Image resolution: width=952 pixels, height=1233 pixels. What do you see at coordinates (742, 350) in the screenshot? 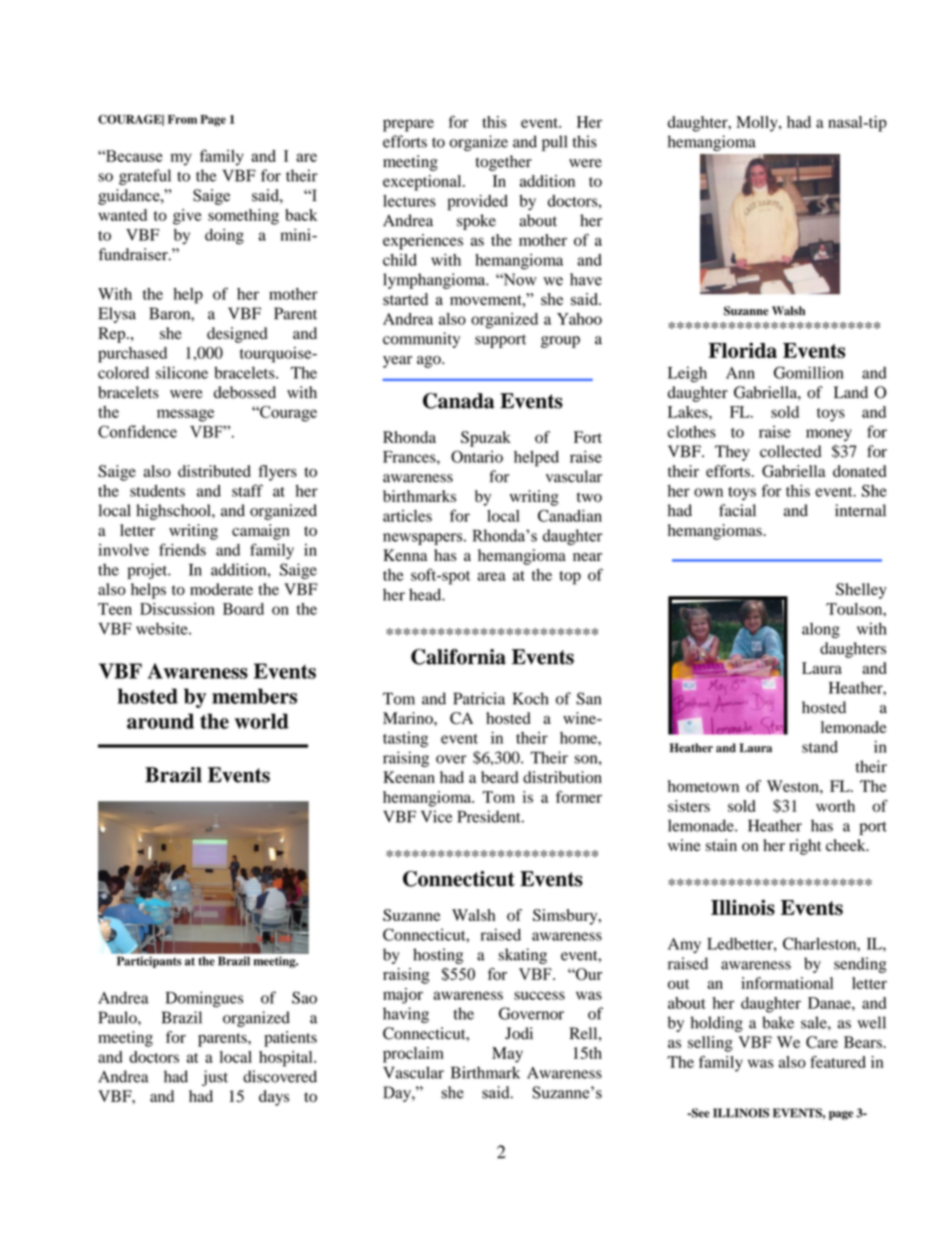
I see `Florida` at bounding box center [742, 350].
